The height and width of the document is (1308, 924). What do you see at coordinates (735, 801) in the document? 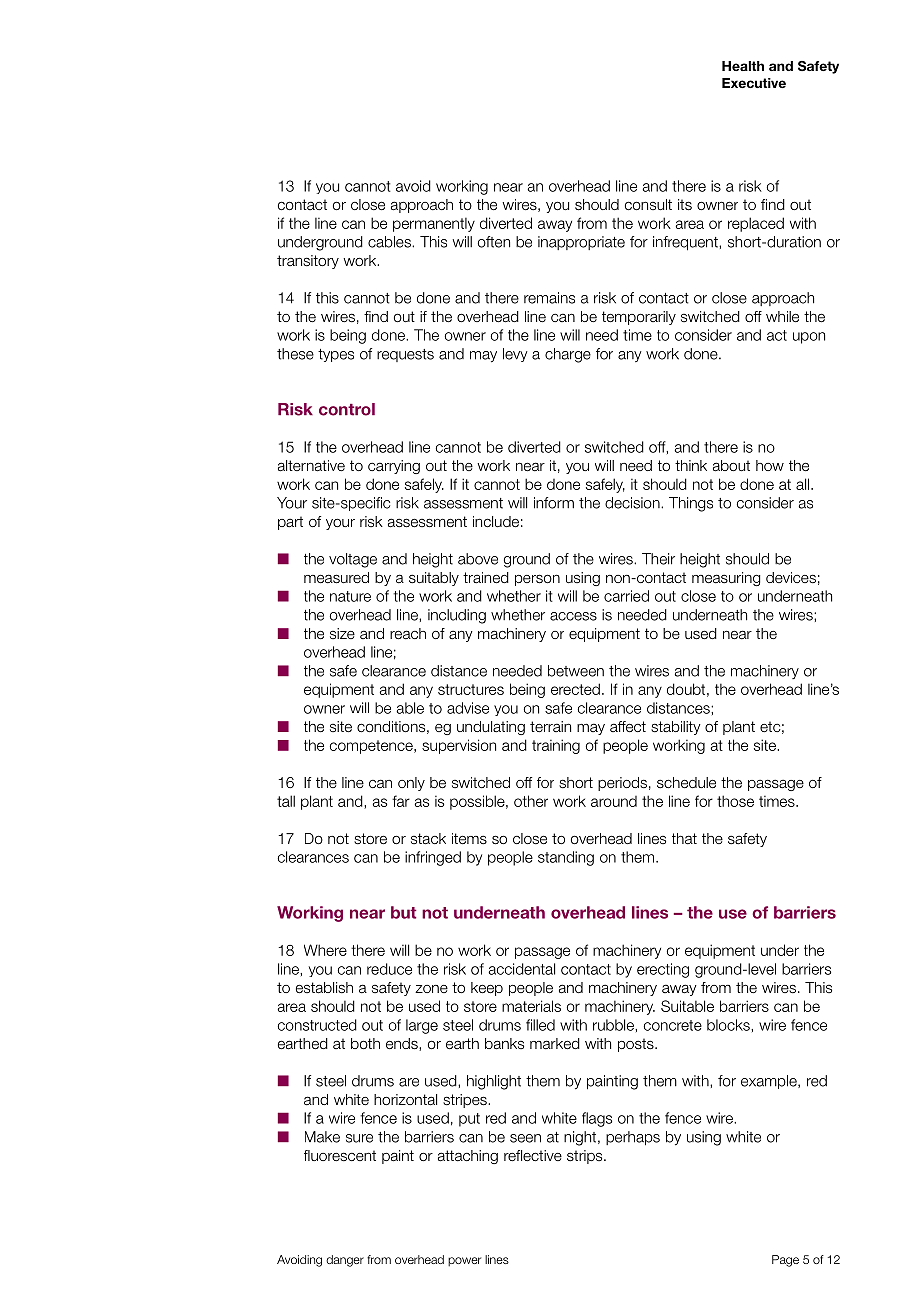
I see `those` at bounding box center [735, 801].
